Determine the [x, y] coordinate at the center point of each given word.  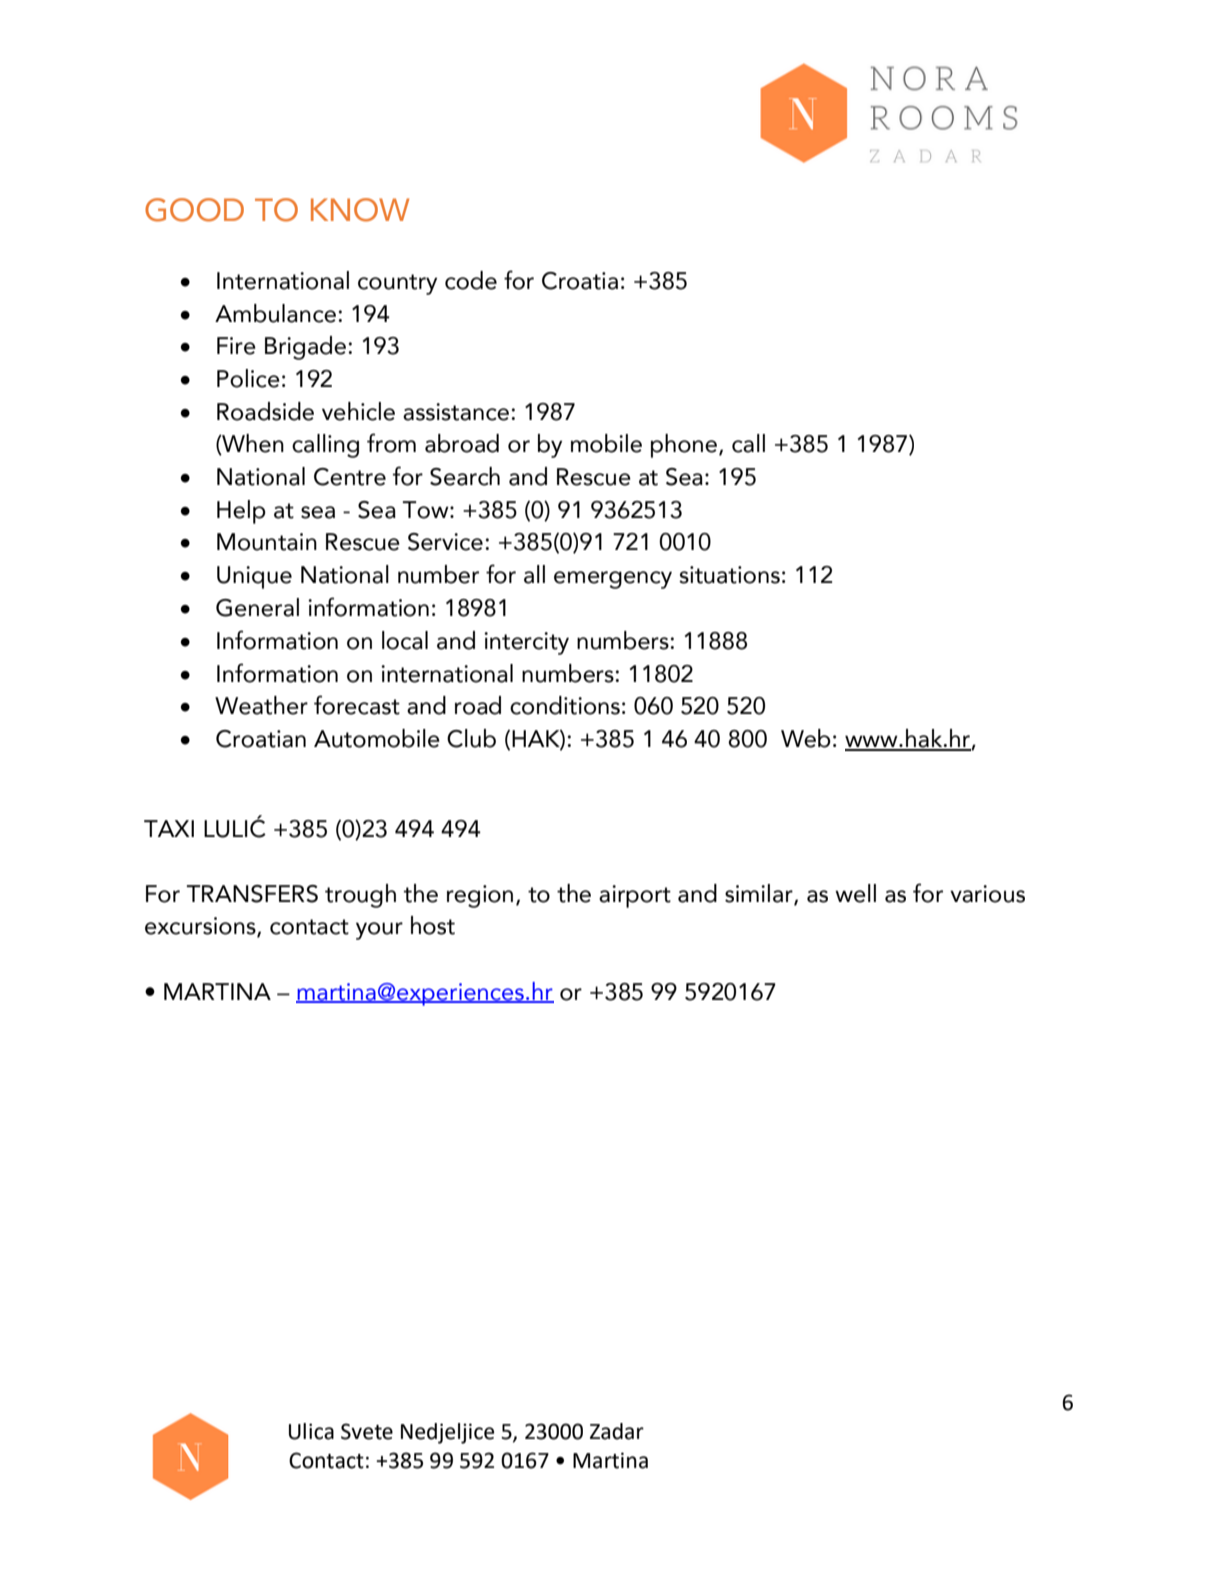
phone [684, 446]
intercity [526, 643]
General [257, 607]
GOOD [194, 210]
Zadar [617, 1431]
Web [806, 738]
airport [635, 896]
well [855, 893]
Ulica [311, 1431]
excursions [201, 927]
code [471, 280]
